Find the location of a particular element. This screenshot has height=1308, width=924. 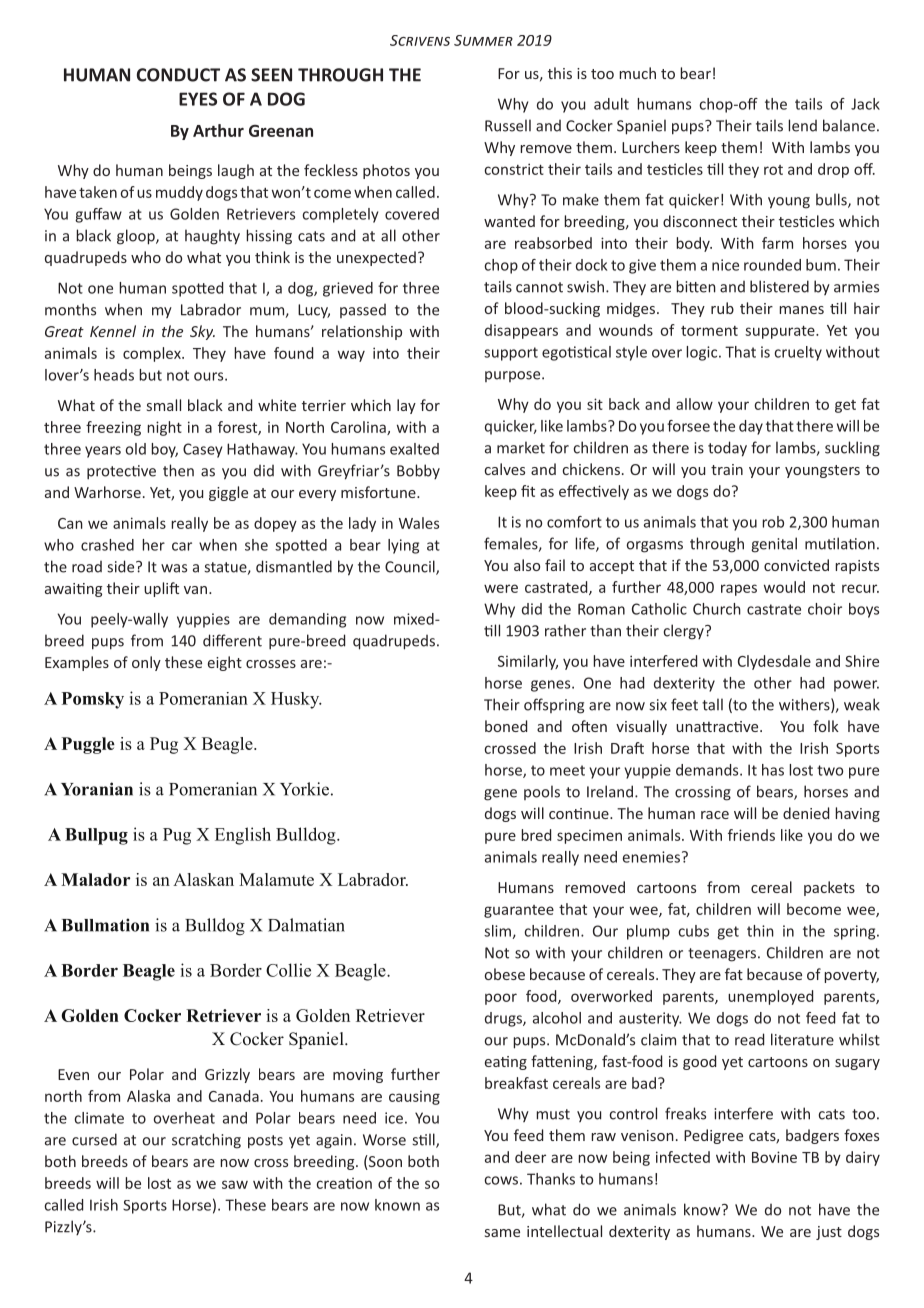

lend is located at coordinates (802, 125).
